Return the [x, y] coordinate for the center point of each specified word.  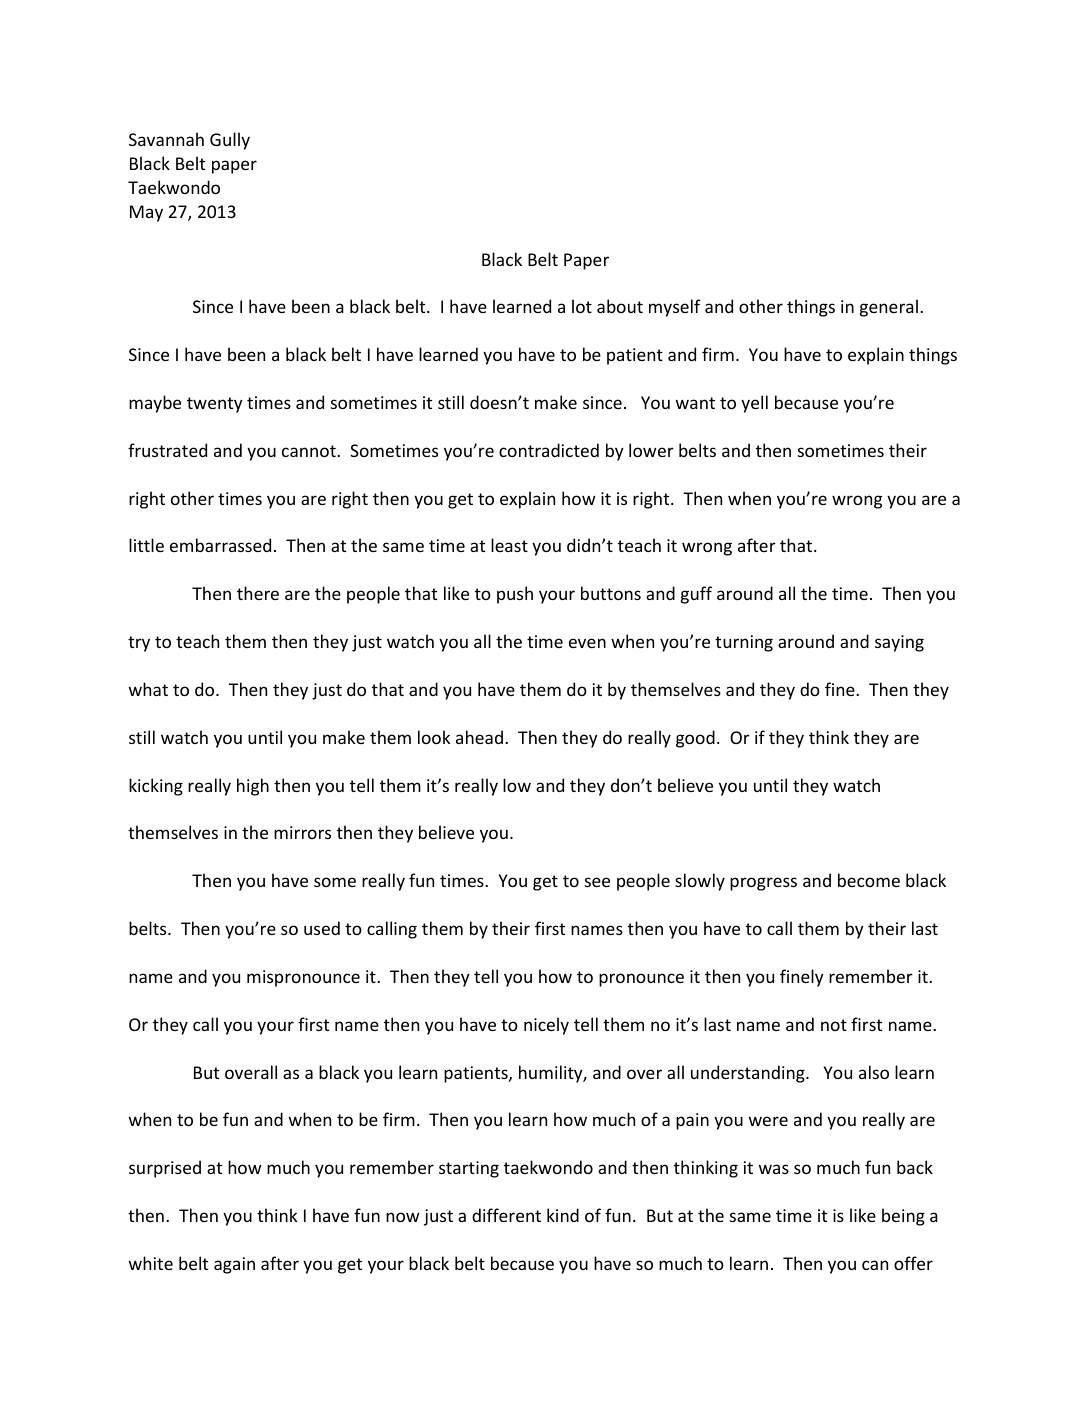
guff [696, 595]
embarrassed [220, 545]
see [597, 882]
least [509, 545]
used [322, 928]
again [234, 1265]
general [889, 308]
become [869, 880]
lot [582, 306]
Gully [230, 141]
